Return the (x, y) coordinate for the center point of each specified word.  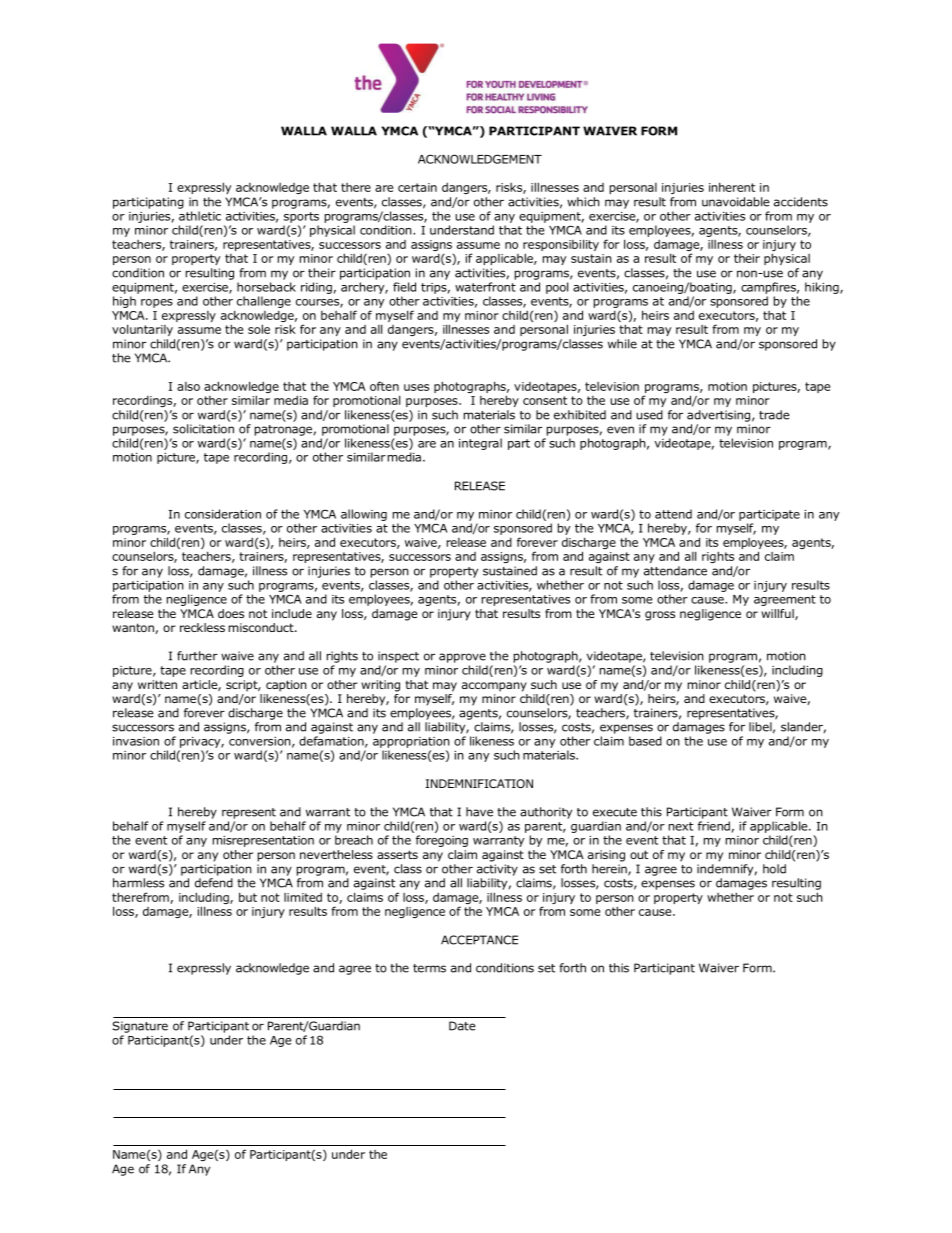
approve (462, 658)
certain (417, 187)
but (248, 897)
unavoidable (736, 202)
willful (778, 614)
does (231, 613)
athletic (200, 216)
